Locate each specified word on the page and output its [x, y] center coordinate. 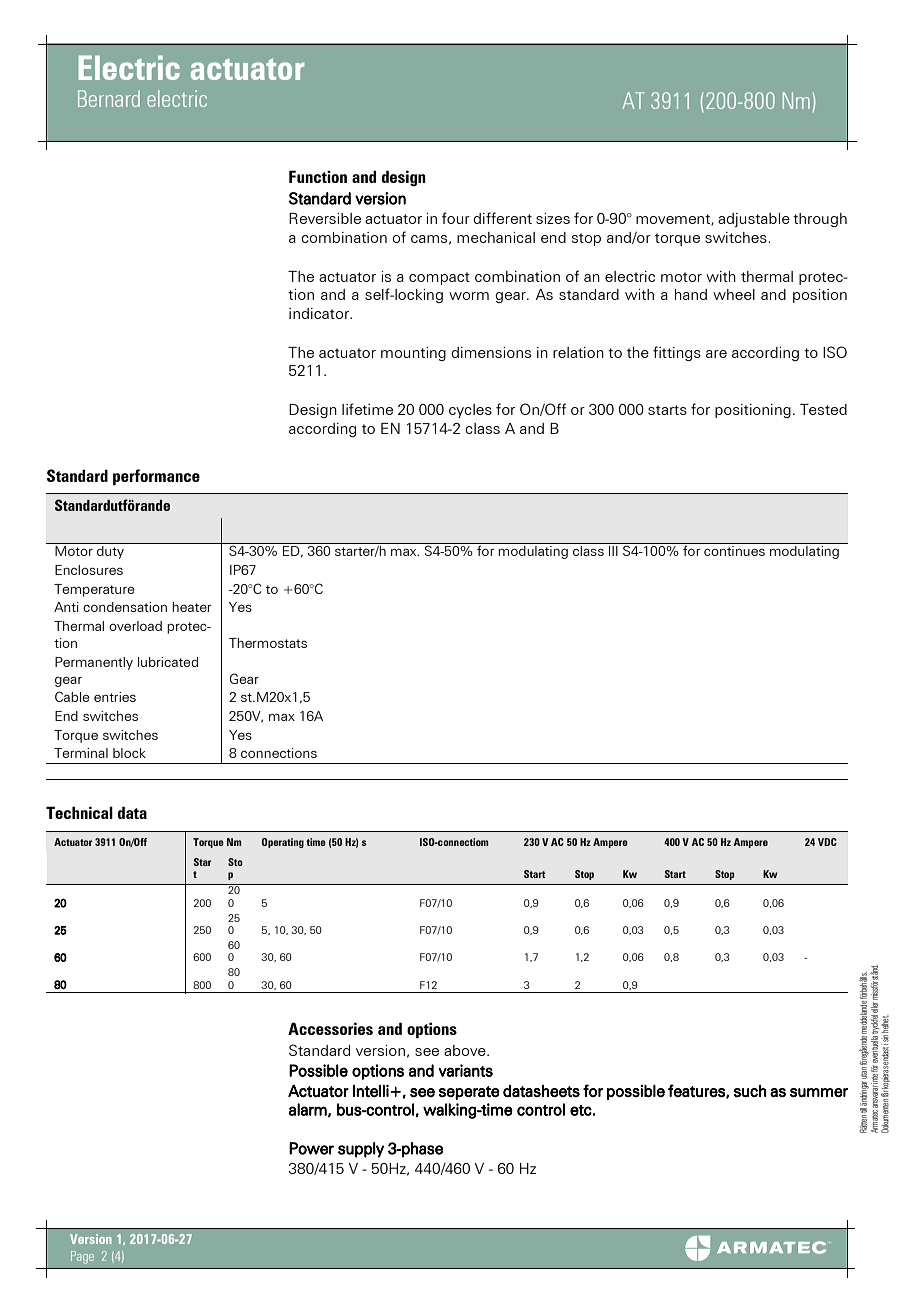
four [456, 218]
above [466, 1050]
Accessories [330, 1028]
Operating [282, 843]
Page [82, 1257]
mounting [413, 354]
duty [110, 552]
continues [734, 551]
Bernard [109, 98]
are [716, 354]
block [129, 753]
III [613, 551]
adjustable [754, 220]
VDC [827, 842]
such [750, 1091]
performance [156, 477]
